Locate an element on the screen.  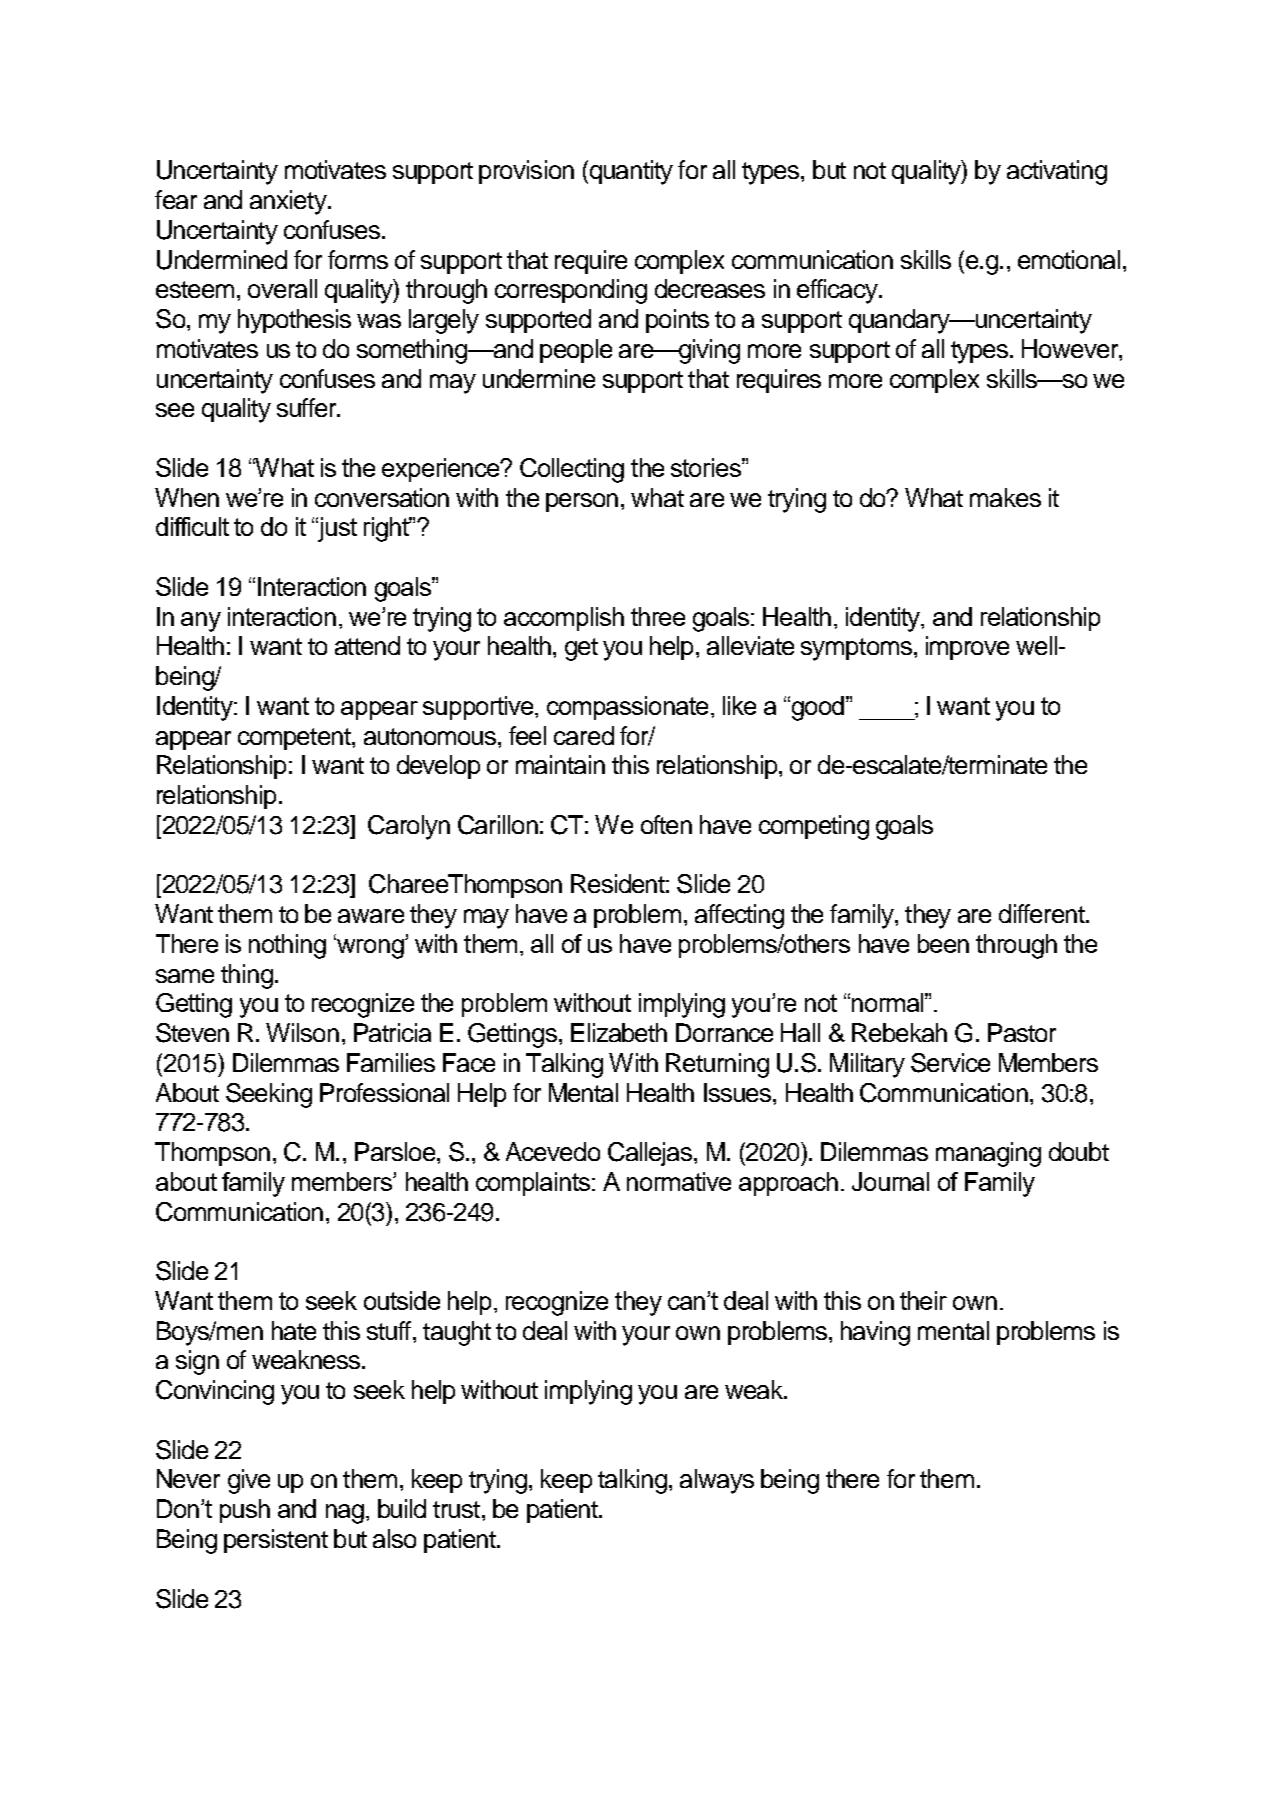
person is located at coordinates (582, 502).
